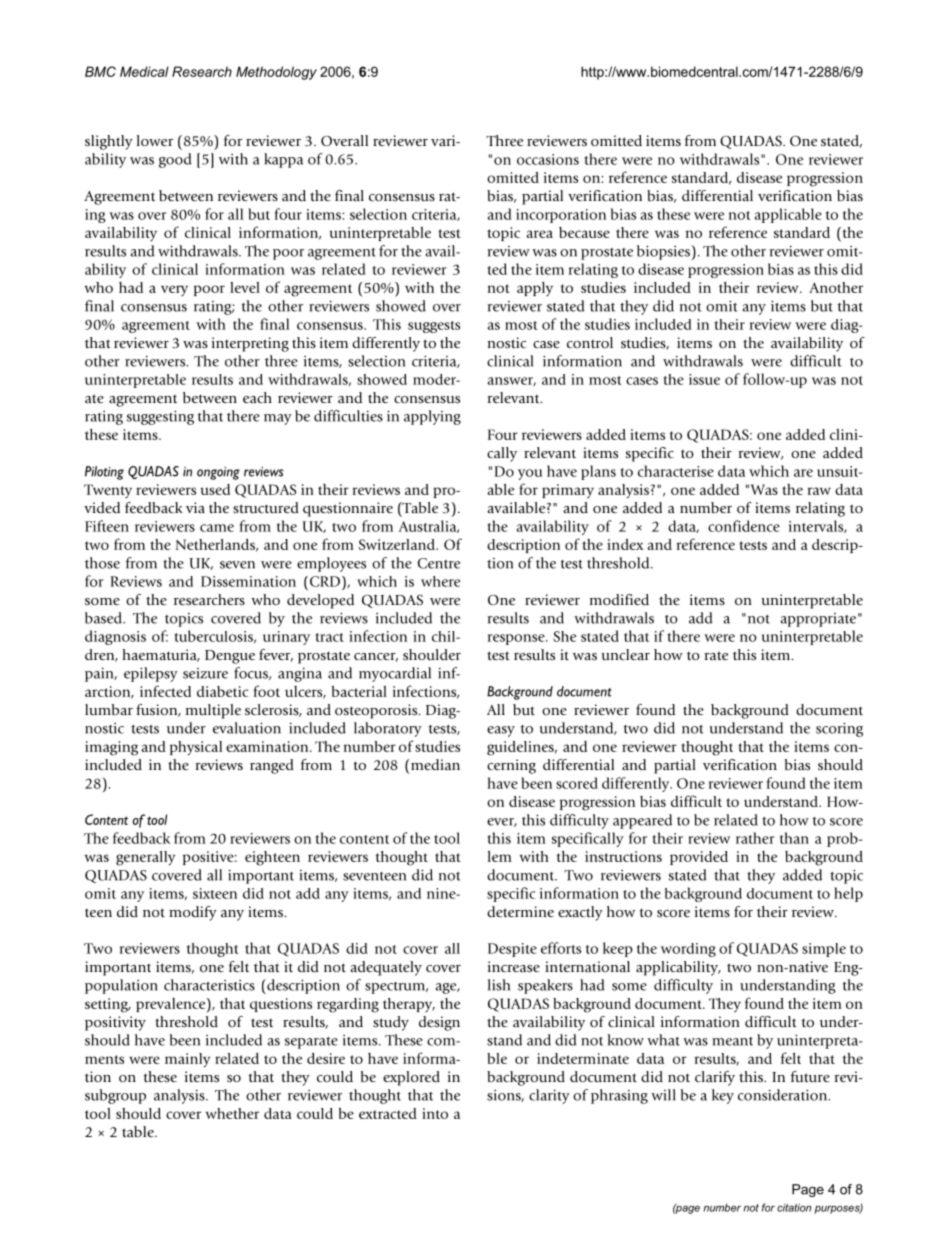 The image size is (952, 1237). What do you see at coordinates (144, 71) in the document?
I see `Medical` at bounding box center [144, 71].
